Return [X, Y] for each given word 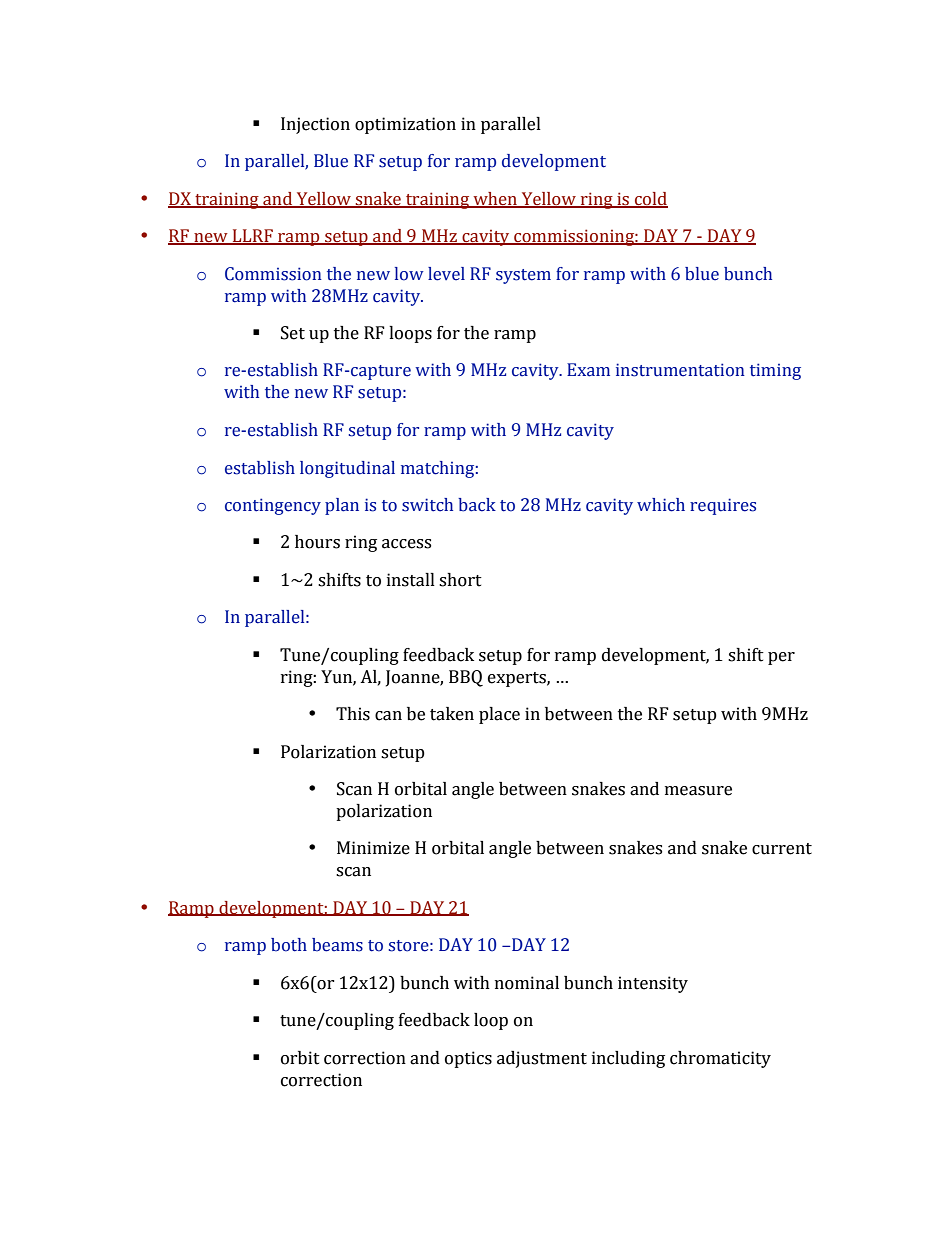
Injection [315, 125]
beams [337, 945]
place [499, 715]
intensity [653, 984]
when [495, 200]
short [460, 580]
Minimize [373, 848]
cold [650, 200]
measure [698, 791]
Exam [588, 370]
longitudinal [347, 469]
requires [723, 506]
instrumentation [680, 370]
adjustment [542, 1059]
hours [317, 542]
